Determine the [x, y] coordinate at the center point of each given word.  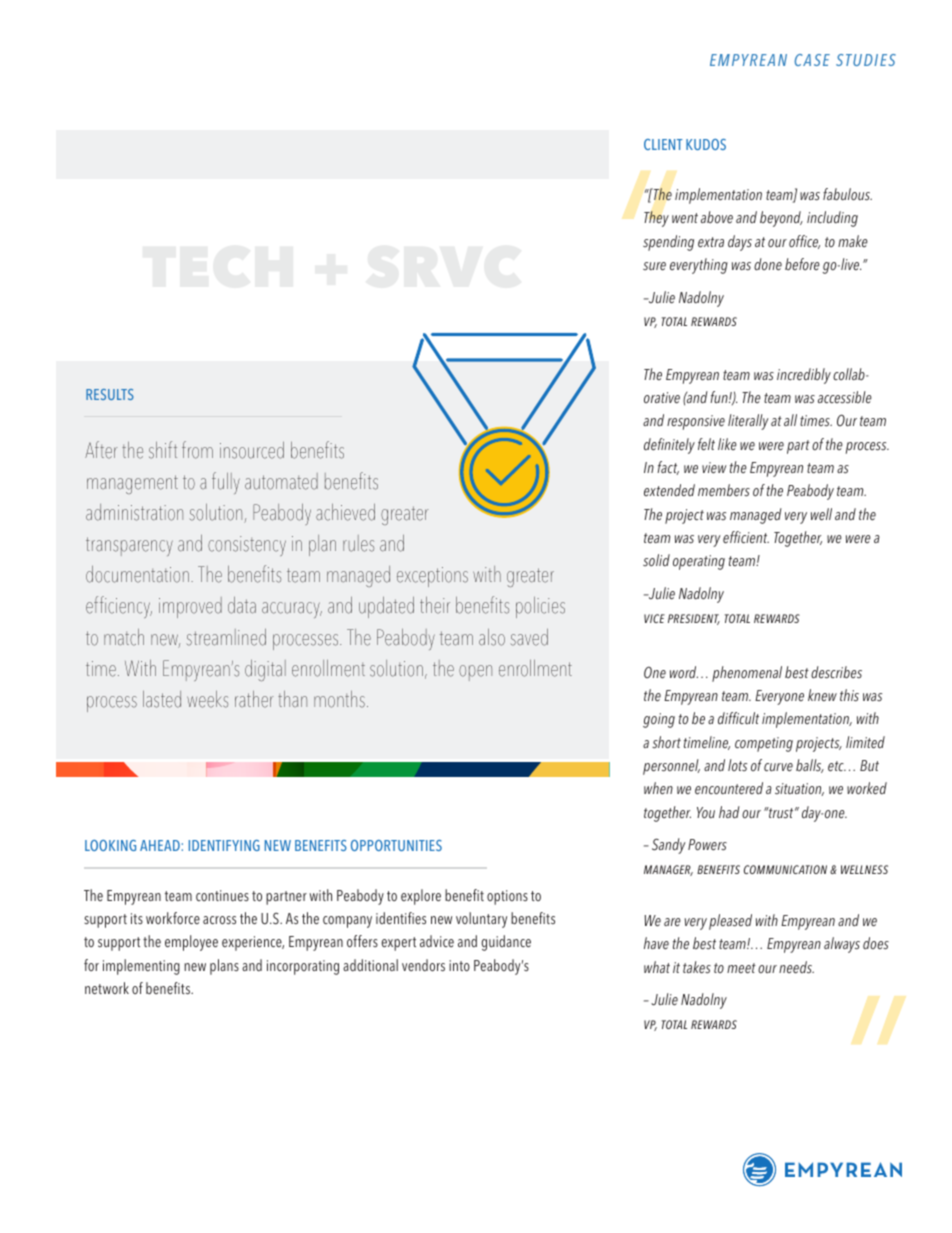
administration [134, 512]
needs [796, 967]
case [812, 60]
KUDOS [706, 144]
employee [191, 943]
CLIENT [663, 144]
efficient [746, 537]
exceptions [432, 577]
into [459, 965]
